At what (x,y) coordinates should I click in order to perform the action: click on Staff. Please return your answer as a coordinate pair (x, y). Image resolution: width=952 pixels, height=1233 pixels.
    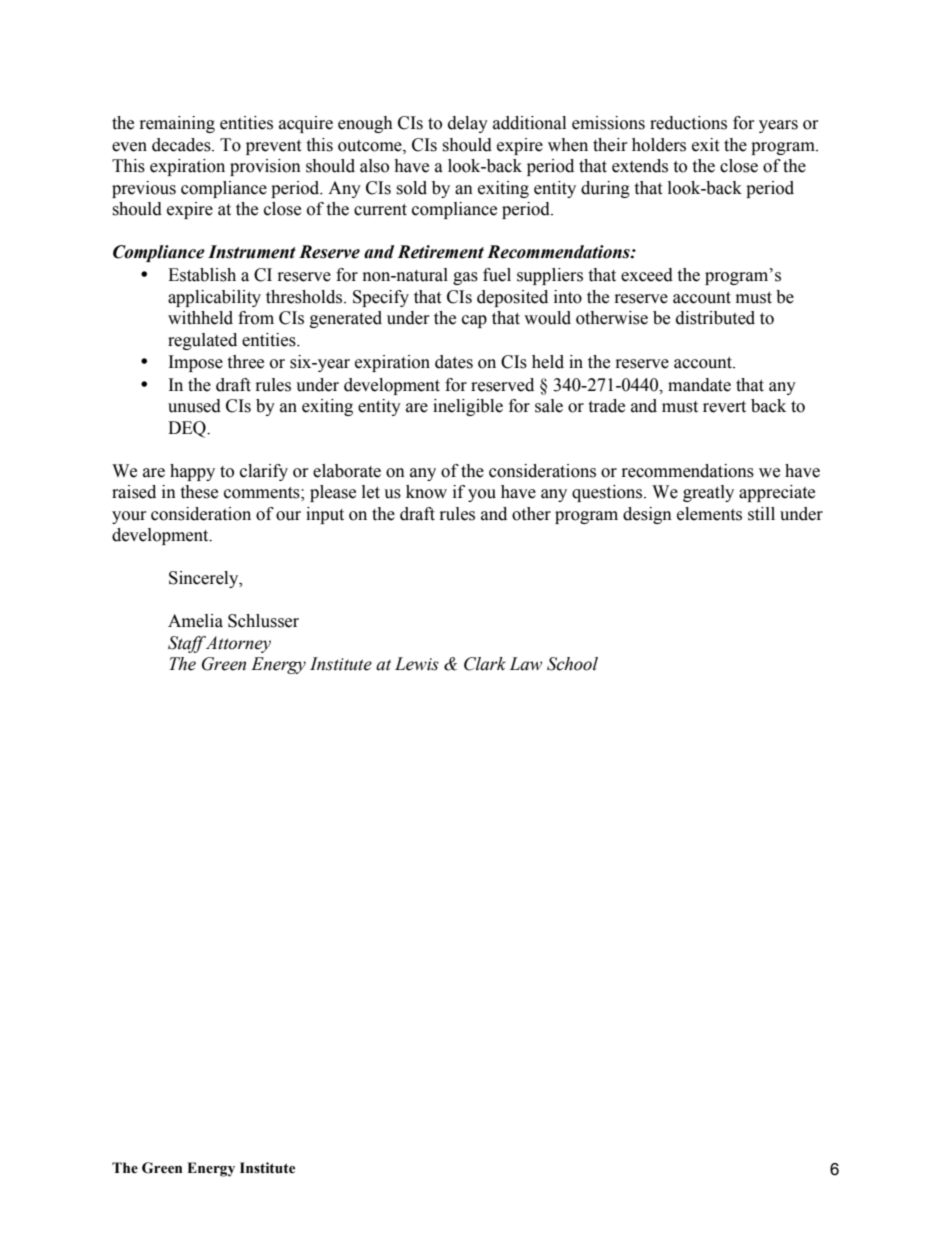
    Looking at the image, I should click on (187, 644).
